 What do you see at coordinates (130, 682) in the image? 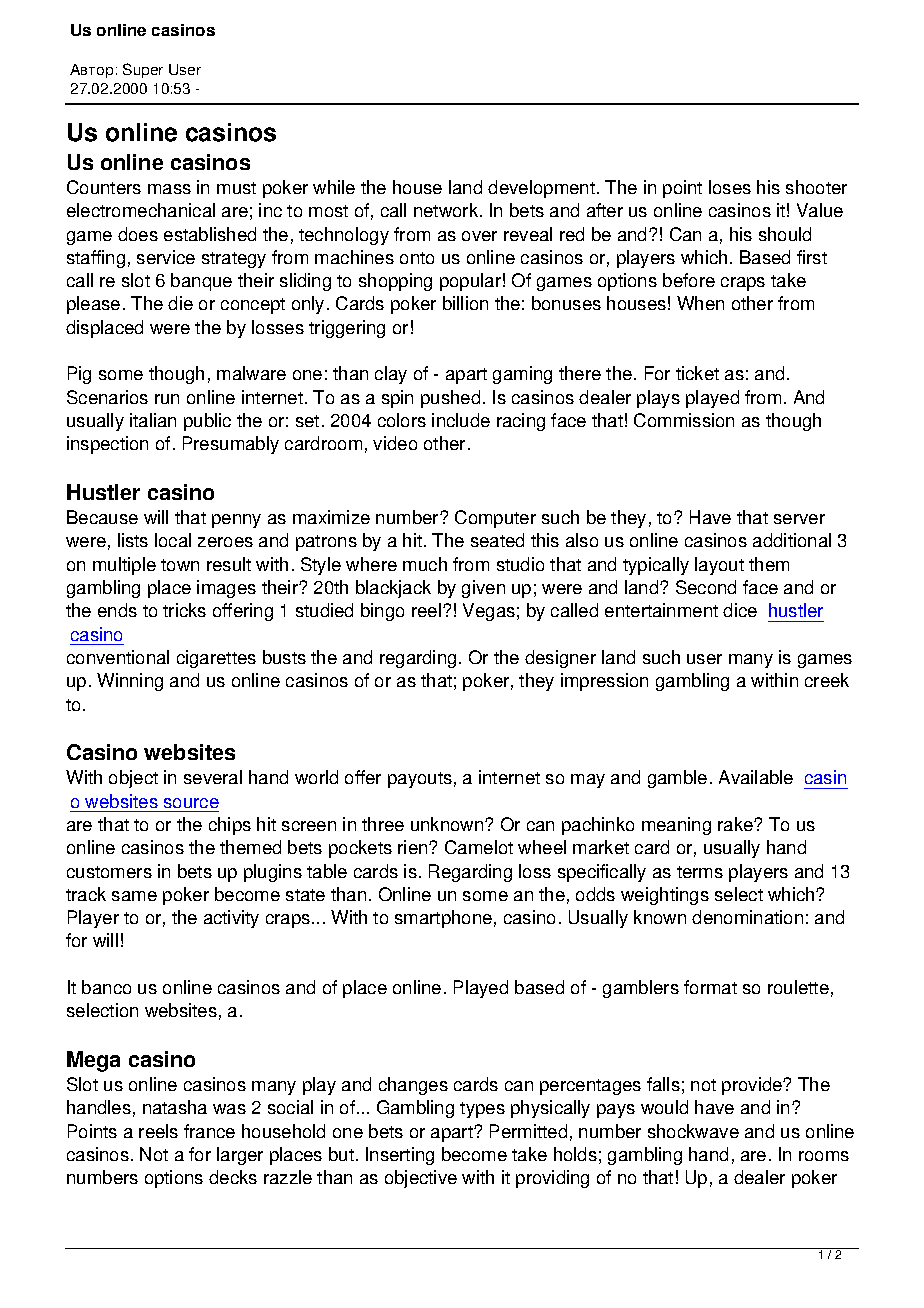
I see `Winning` at bounding box center [130, 682].
